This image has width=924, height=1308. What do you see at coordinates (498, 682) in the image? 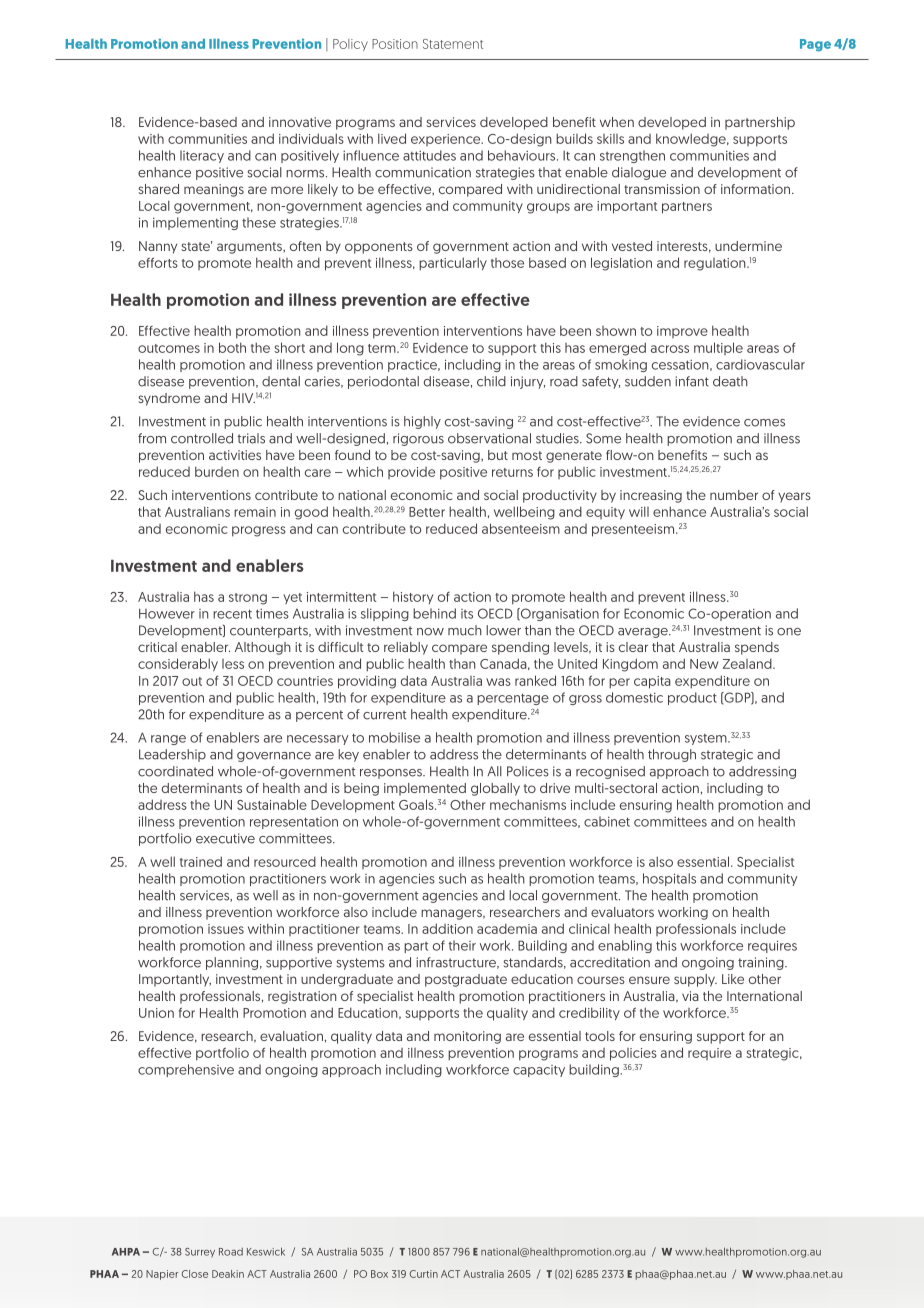
I see `was` at bounding box center [498, 682].
